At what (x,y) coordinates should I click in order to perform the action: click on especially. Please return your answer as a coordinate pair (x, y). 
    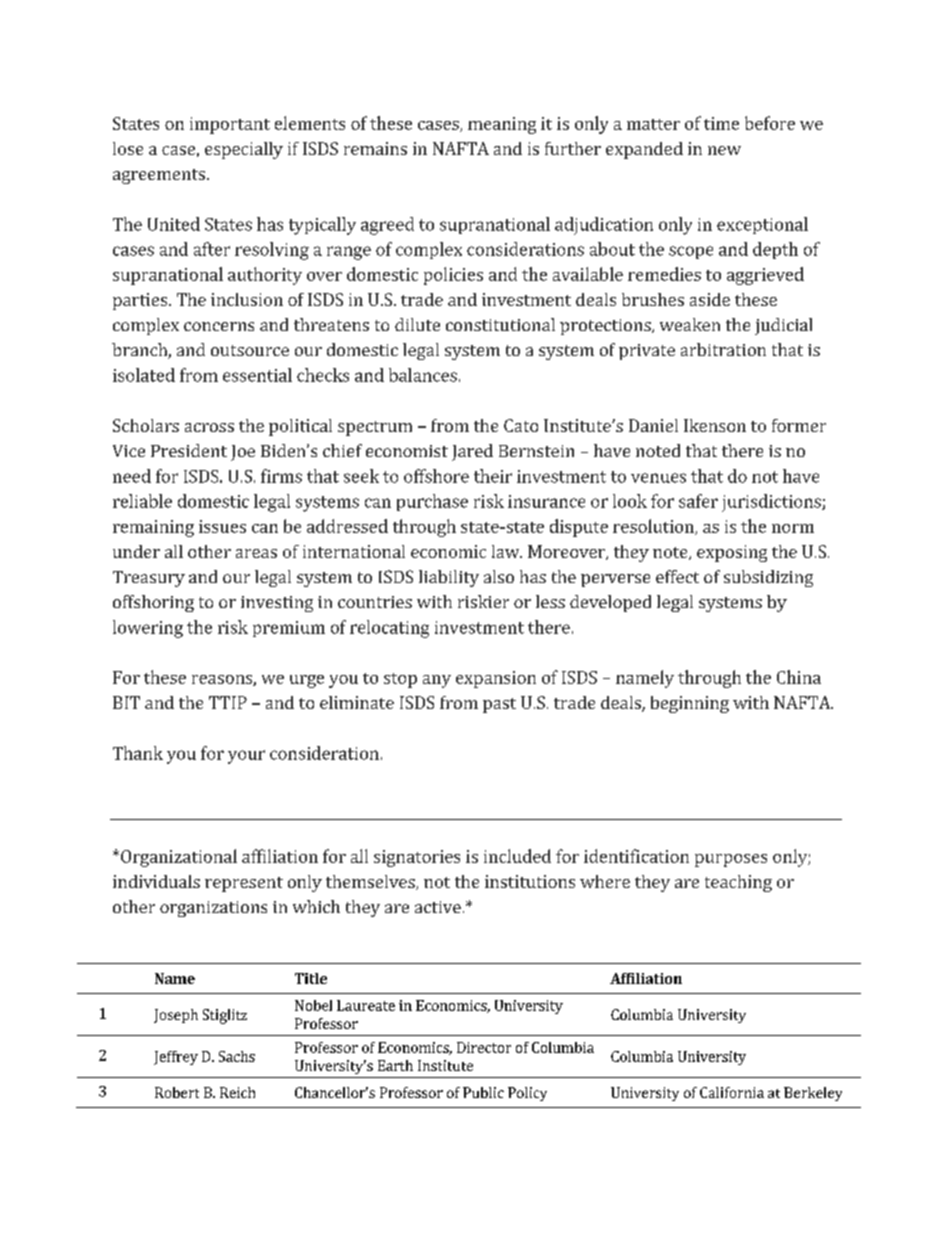
    Looking at the image, I should click on (244, 150).
